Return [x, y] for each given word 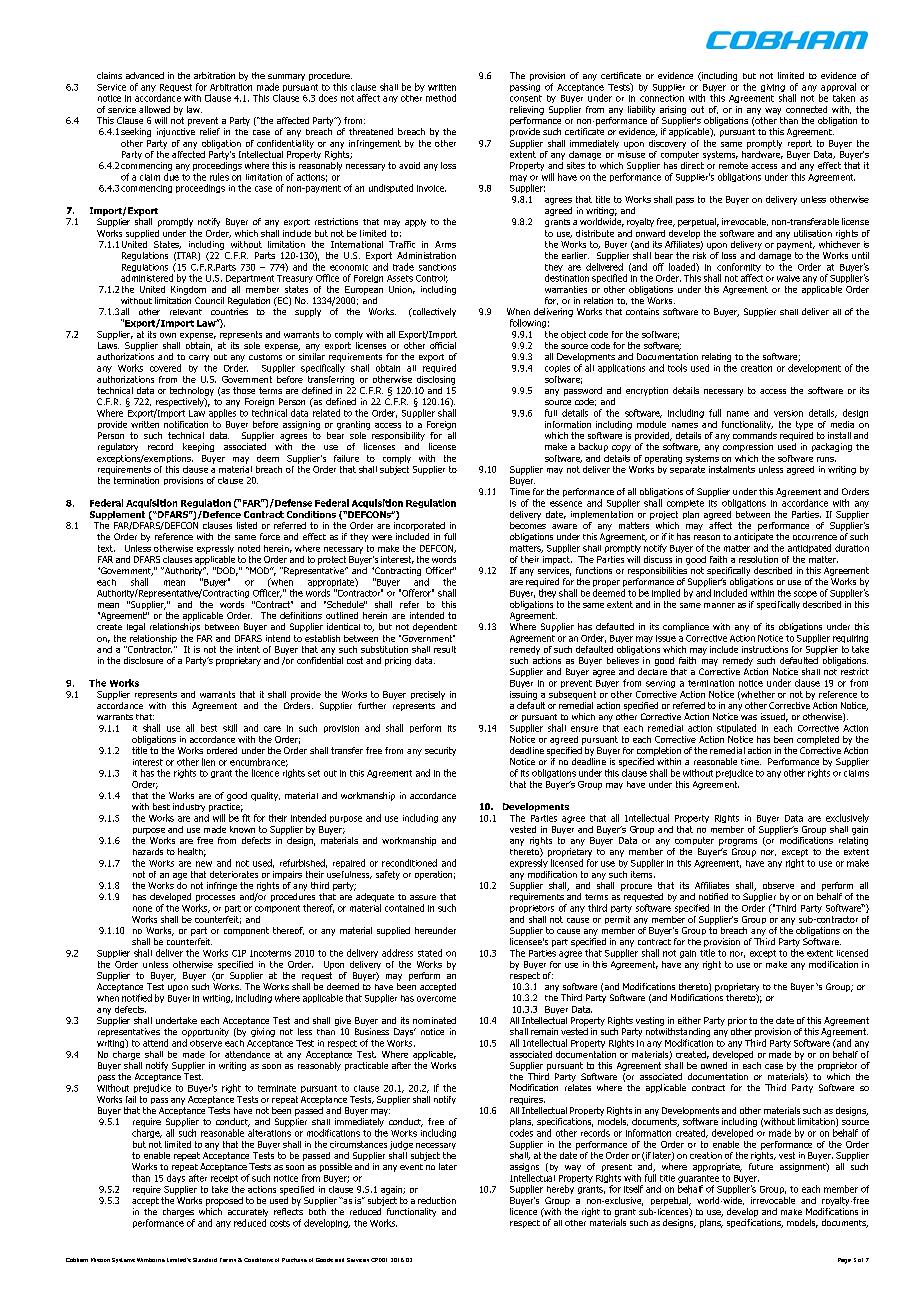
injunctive [176, 132]
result [445, 649]
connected [806, 109]
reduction [437, 1200]
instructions [765, 649]
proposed [224, 1201]
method [441, 98]
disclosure [143, 660]
